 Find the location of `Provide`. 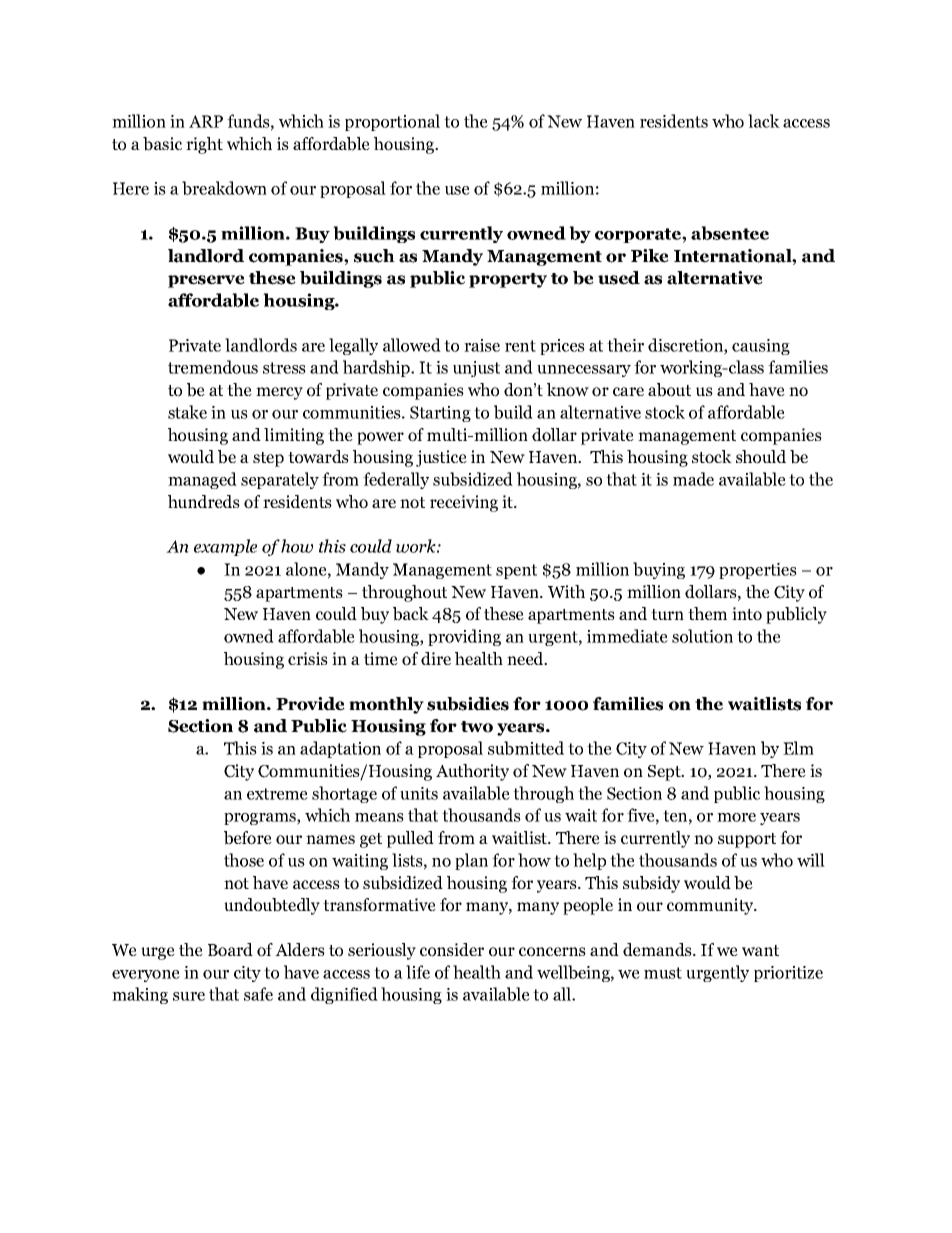

Provide is located at coordinates (310, 704).
